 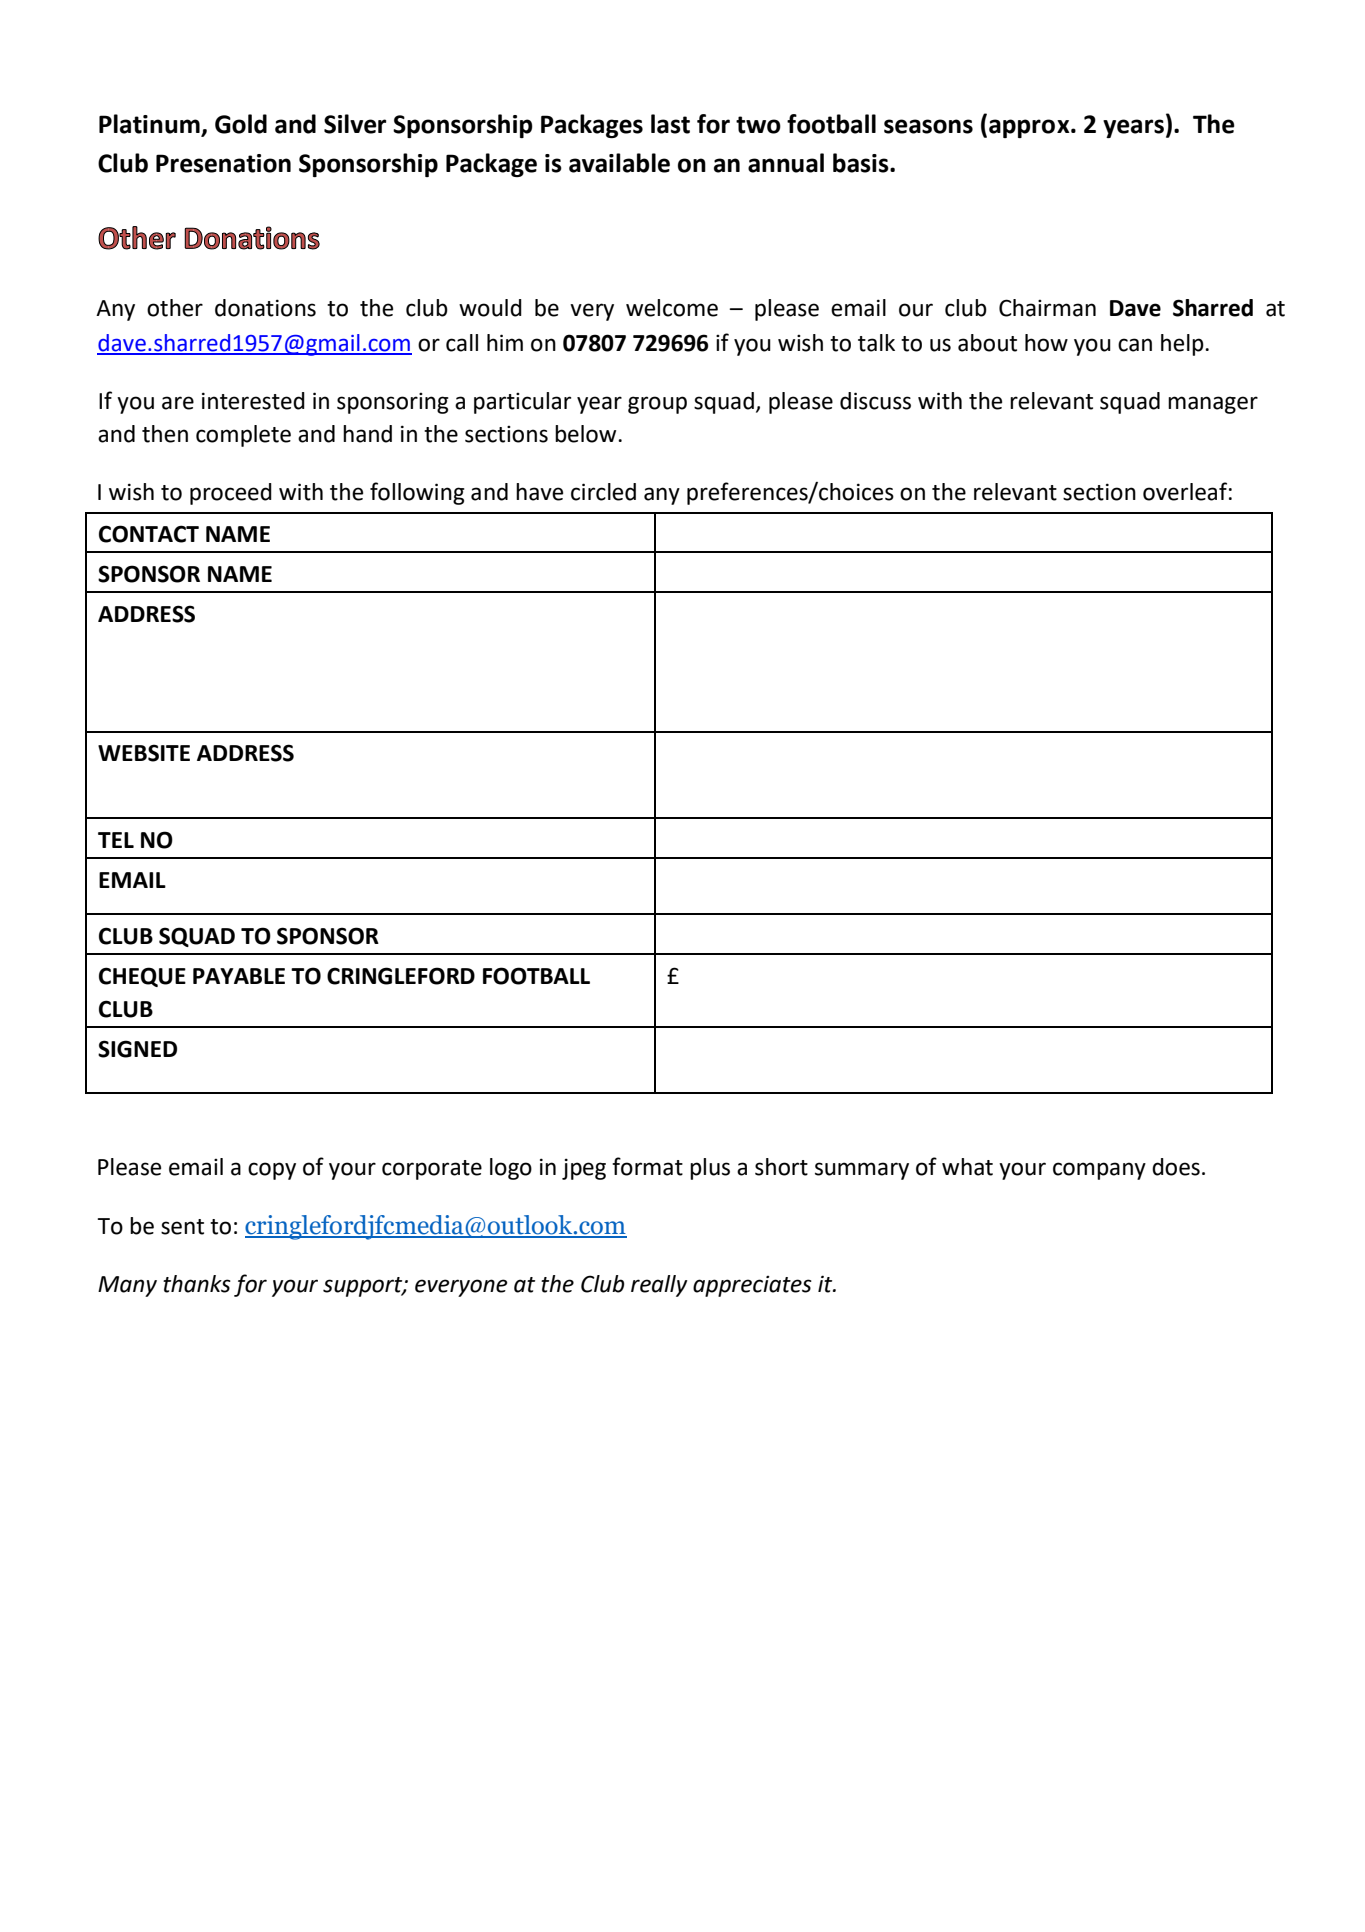 I want to click on WEBSITE, so click(x=144, y=753).
